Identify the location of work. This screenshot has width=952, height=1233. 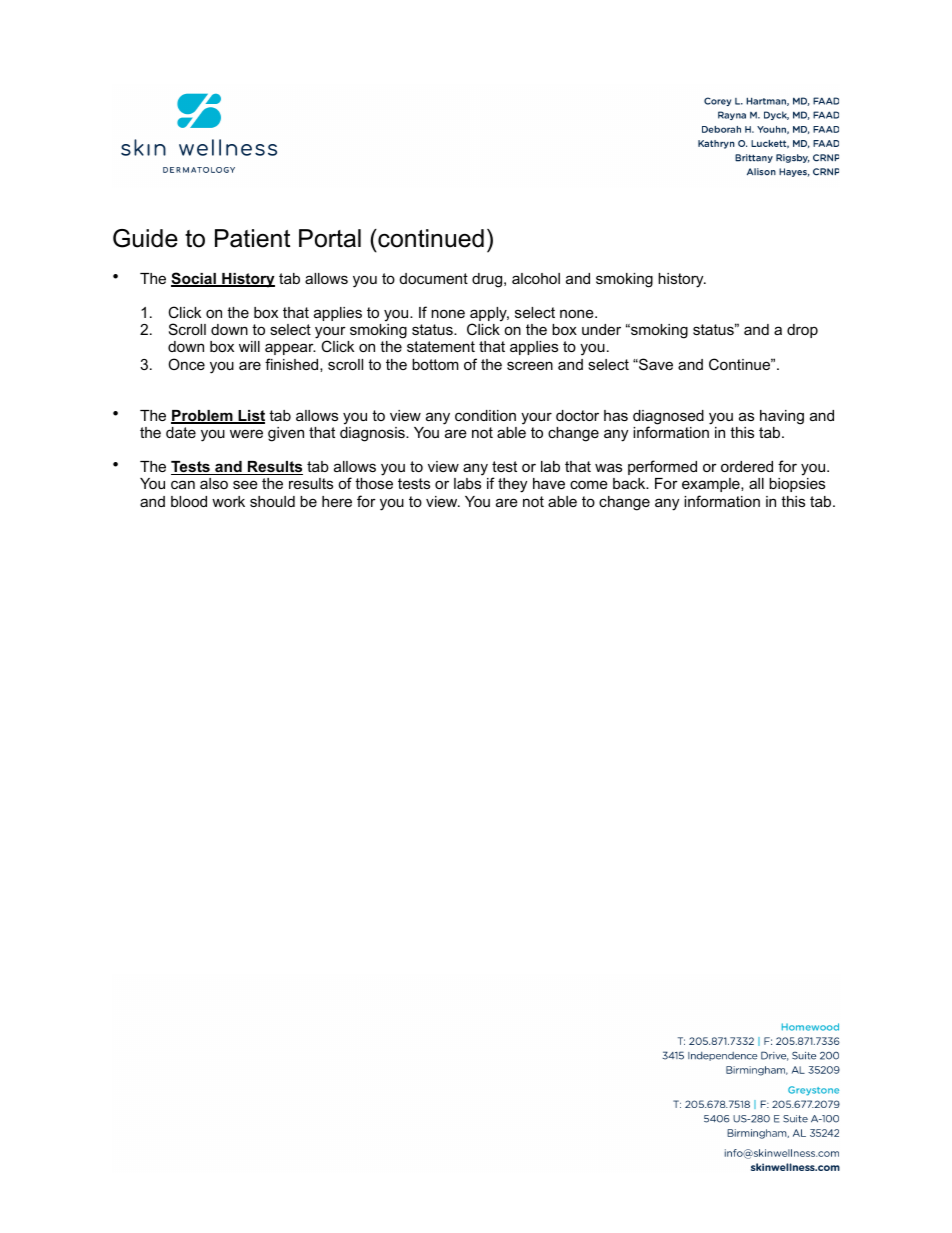
(228, 501).
